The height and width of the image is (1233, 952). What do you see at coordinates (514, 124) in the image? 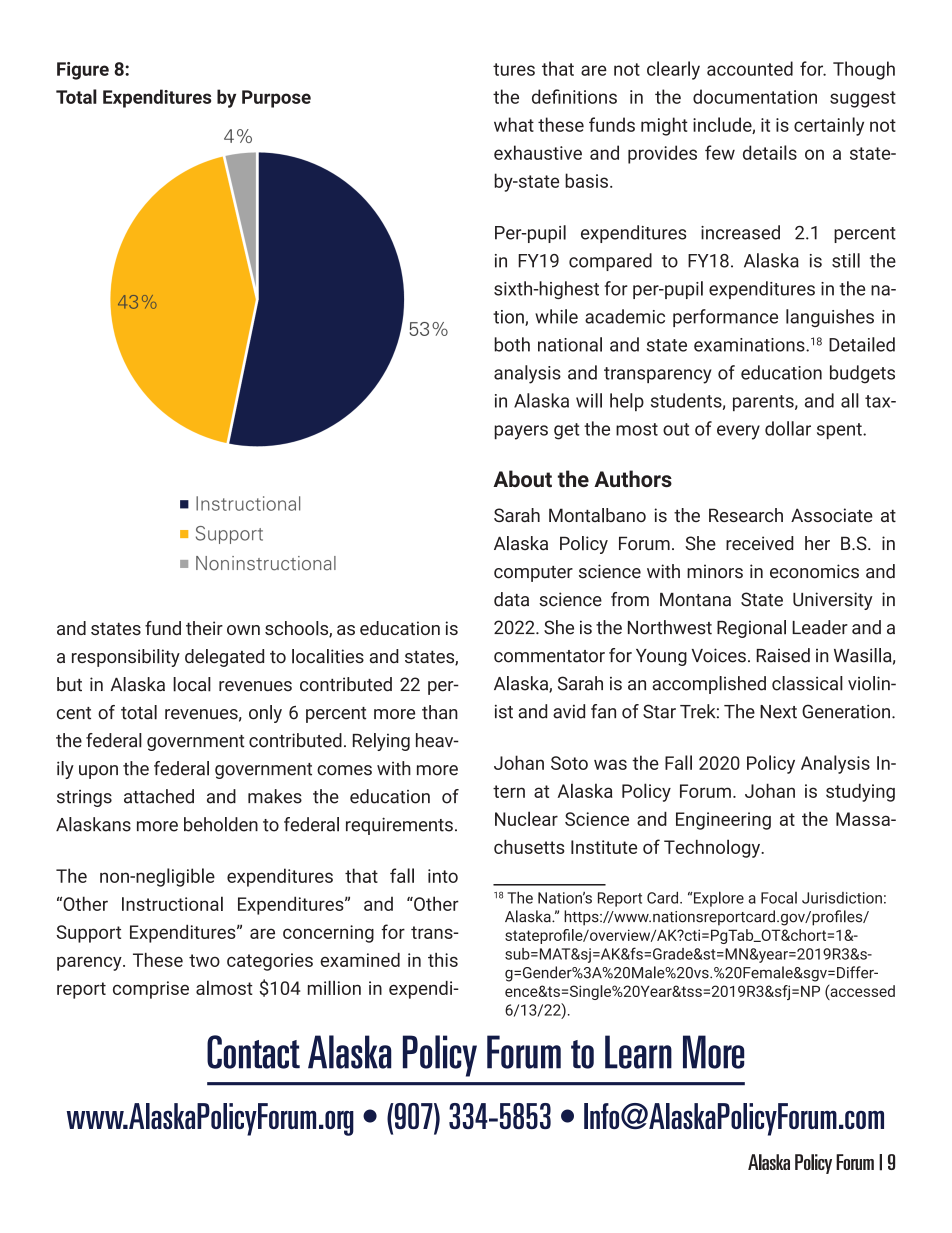
I see `what` at bounding box center [514, 124].
